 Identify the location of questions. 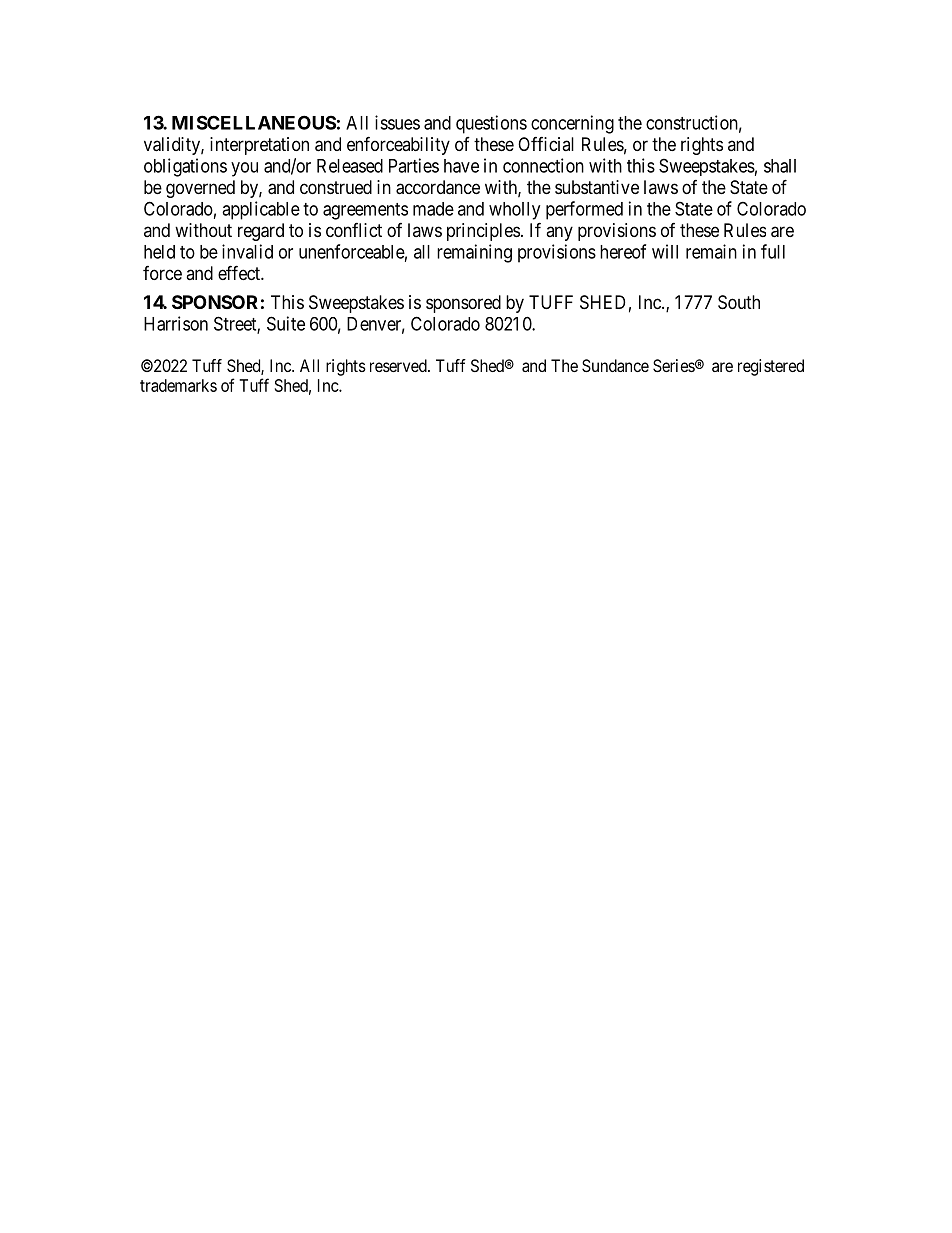
(491, 124).
